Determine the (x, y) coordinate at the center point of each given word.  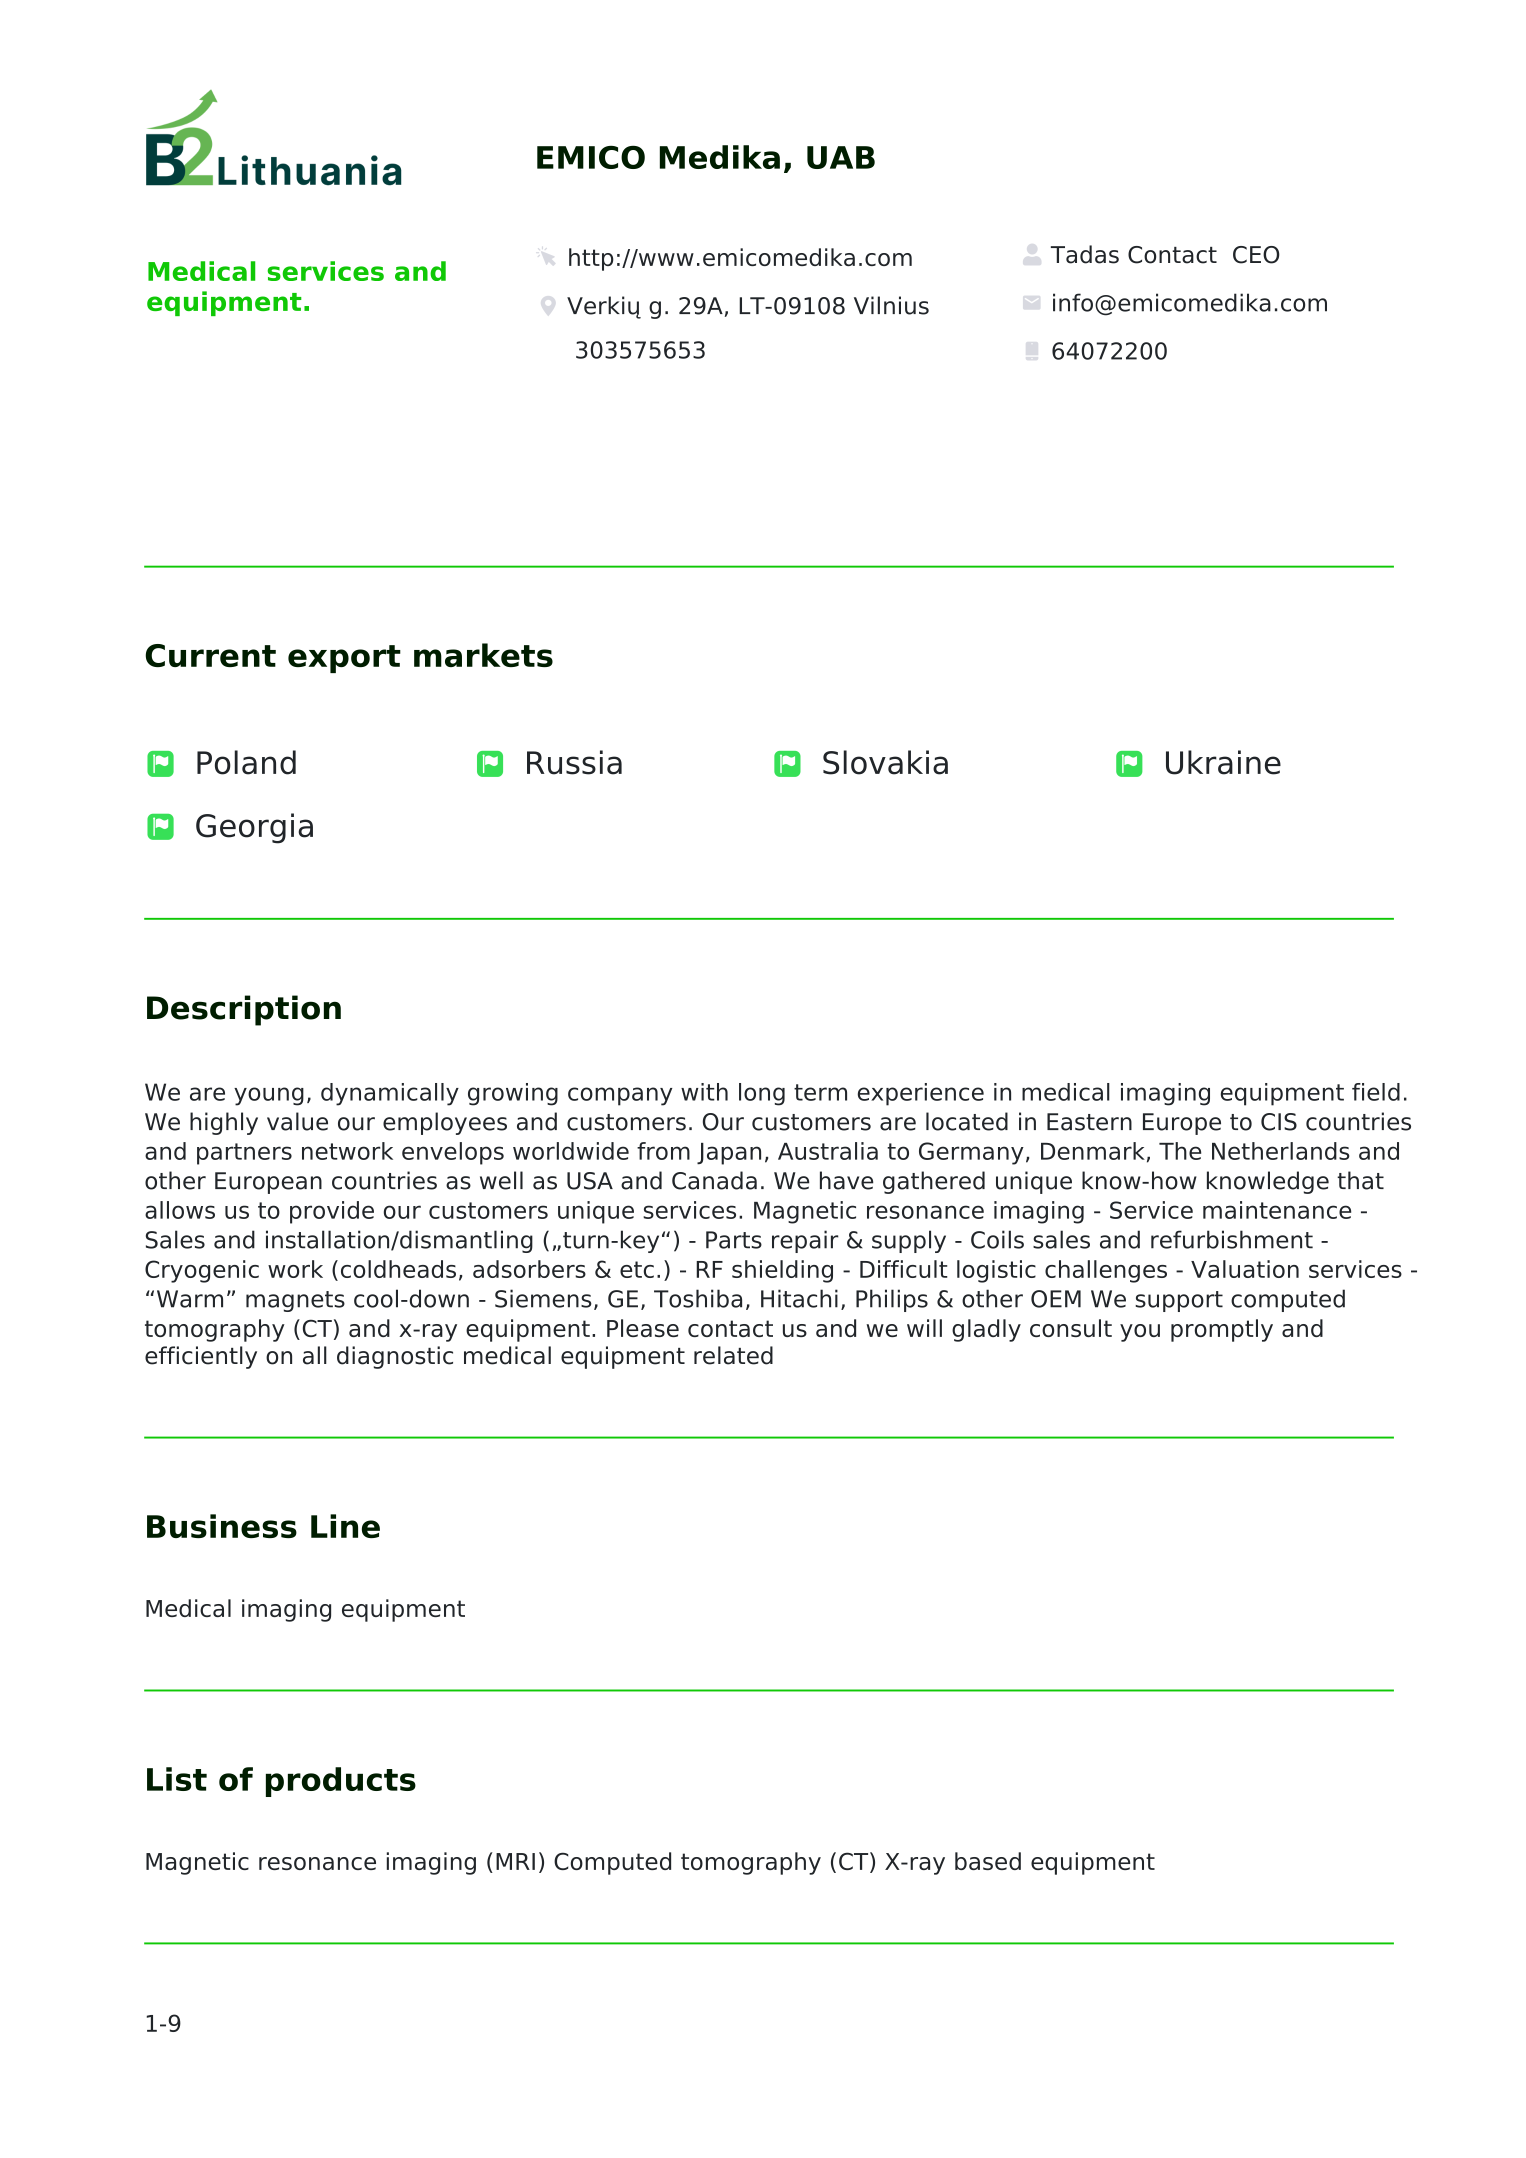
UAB (841, 157)
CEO (1256, 255)
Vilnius (891, 305)
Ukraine (1223, 762)
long (762, 1094)
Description (244, 1010)
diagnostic (395, 1357)
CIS (1279, 1122)
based (988, 1861)
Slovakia (885, 762)
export (344, 659)
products (341, 1782)
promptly (1222, 1330)
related (733, 1355)
